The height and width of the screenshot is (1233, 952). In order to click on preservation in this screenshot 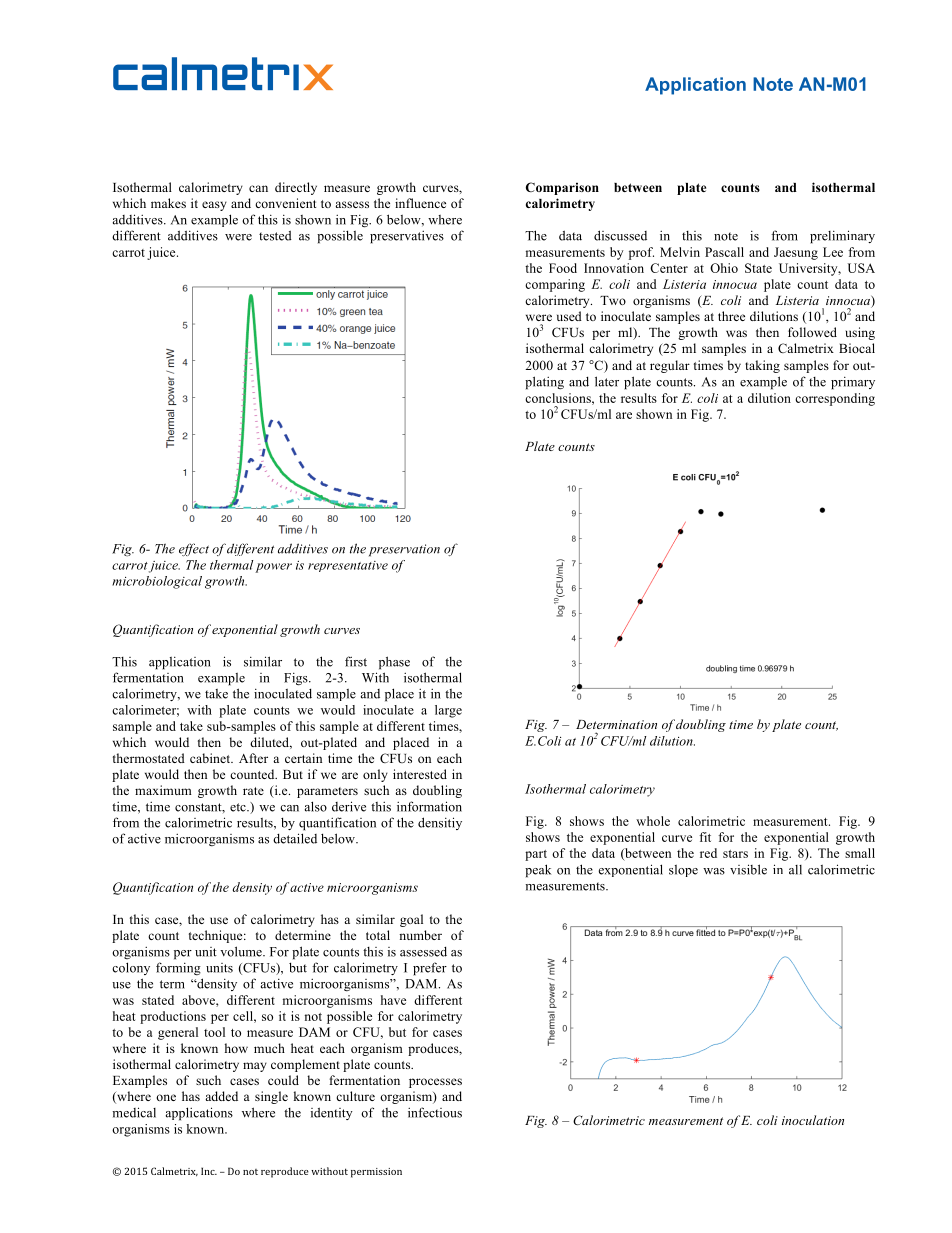, I will do `click(404, 550)`.
